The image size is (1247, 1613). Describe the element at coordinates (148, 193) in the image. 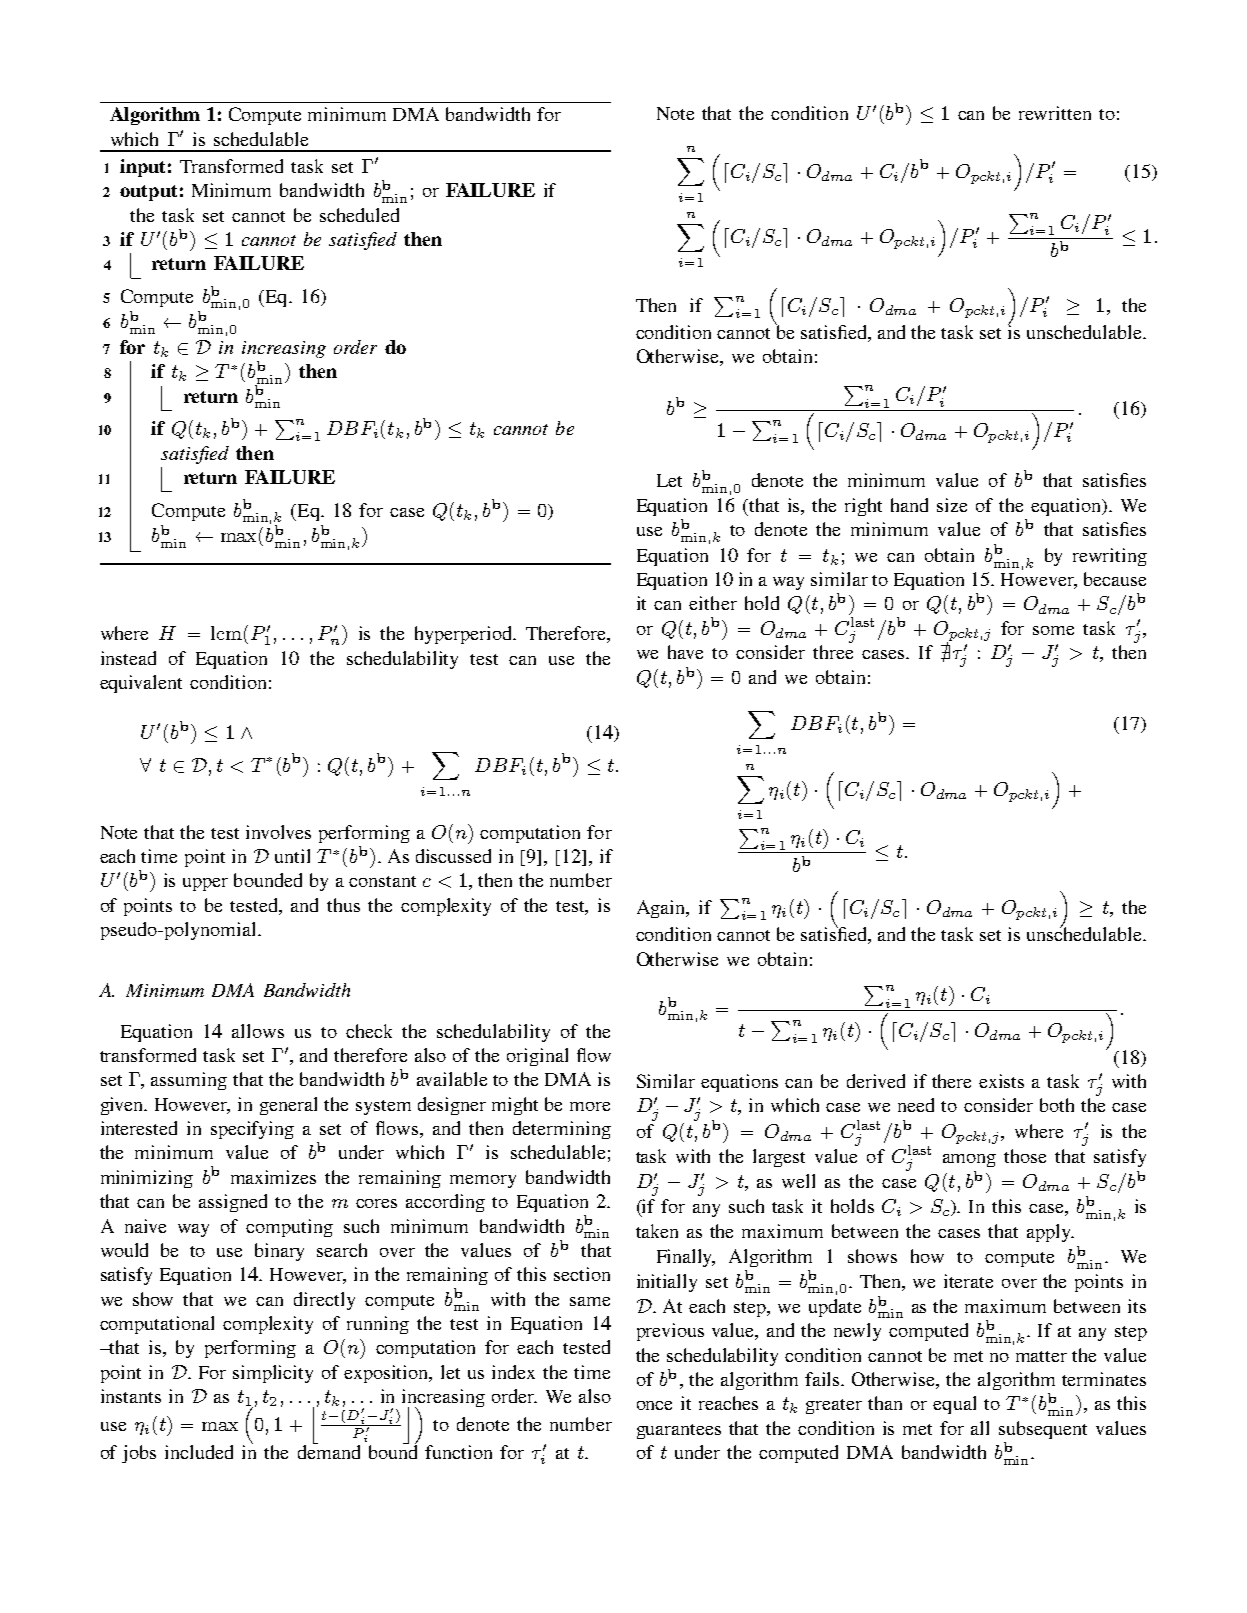

I see `output` at that location.
